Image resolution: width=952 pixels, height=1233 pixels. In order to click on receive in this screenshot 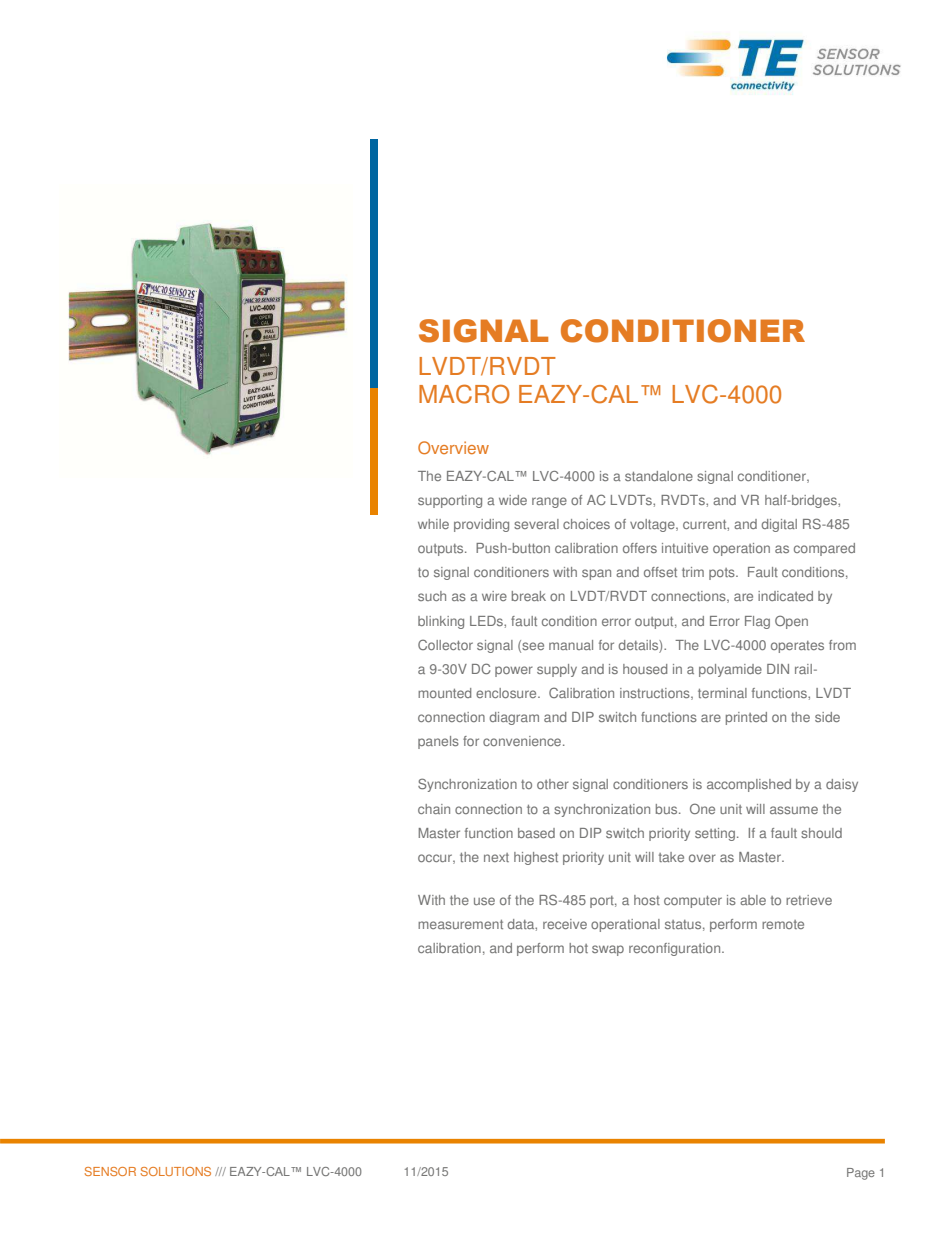, I will do `click(565, 924)`.
